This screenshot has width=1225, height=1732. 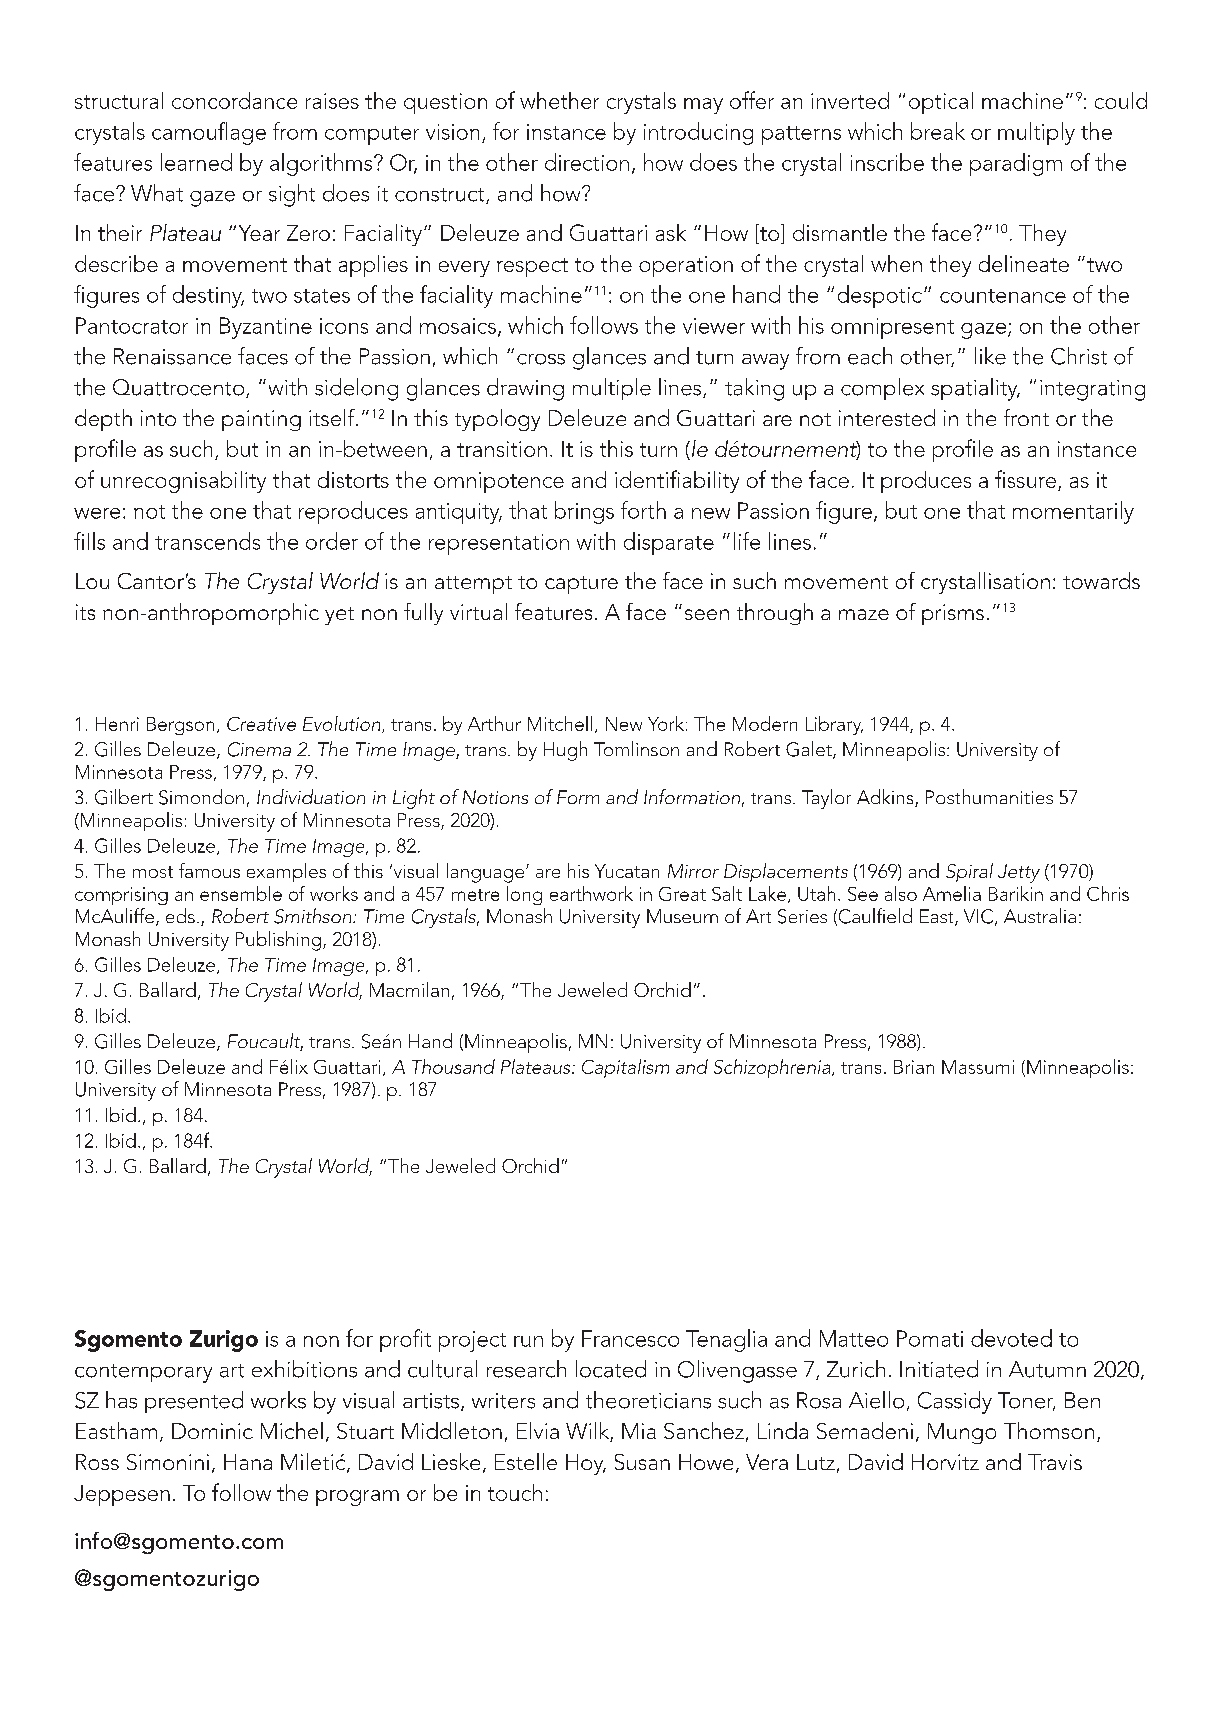 What do you see at coordinates (209, 133) in the screenshot?
I see `camouflage` at bounding box center [209, 133].
